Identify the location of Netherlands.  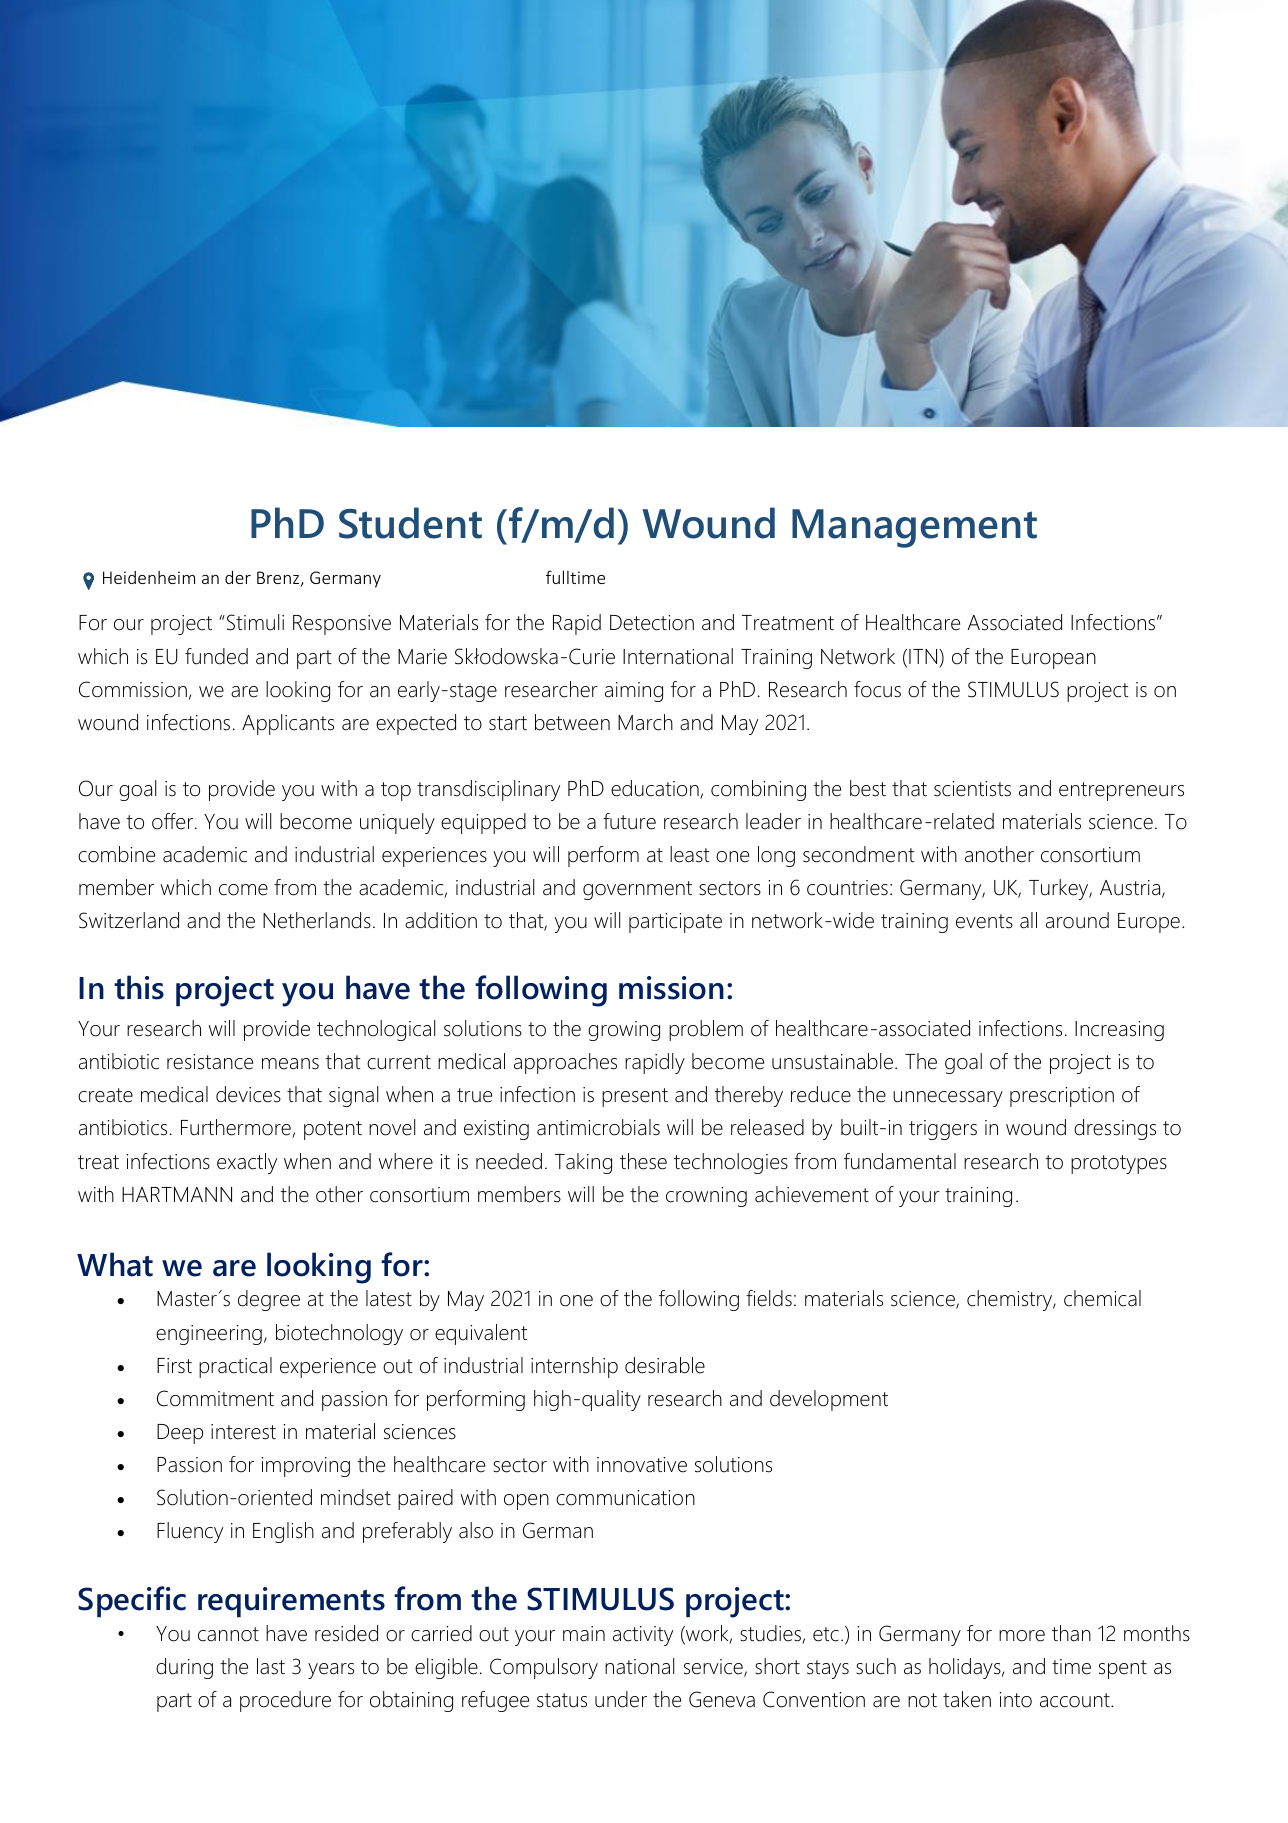
(317, 920).
